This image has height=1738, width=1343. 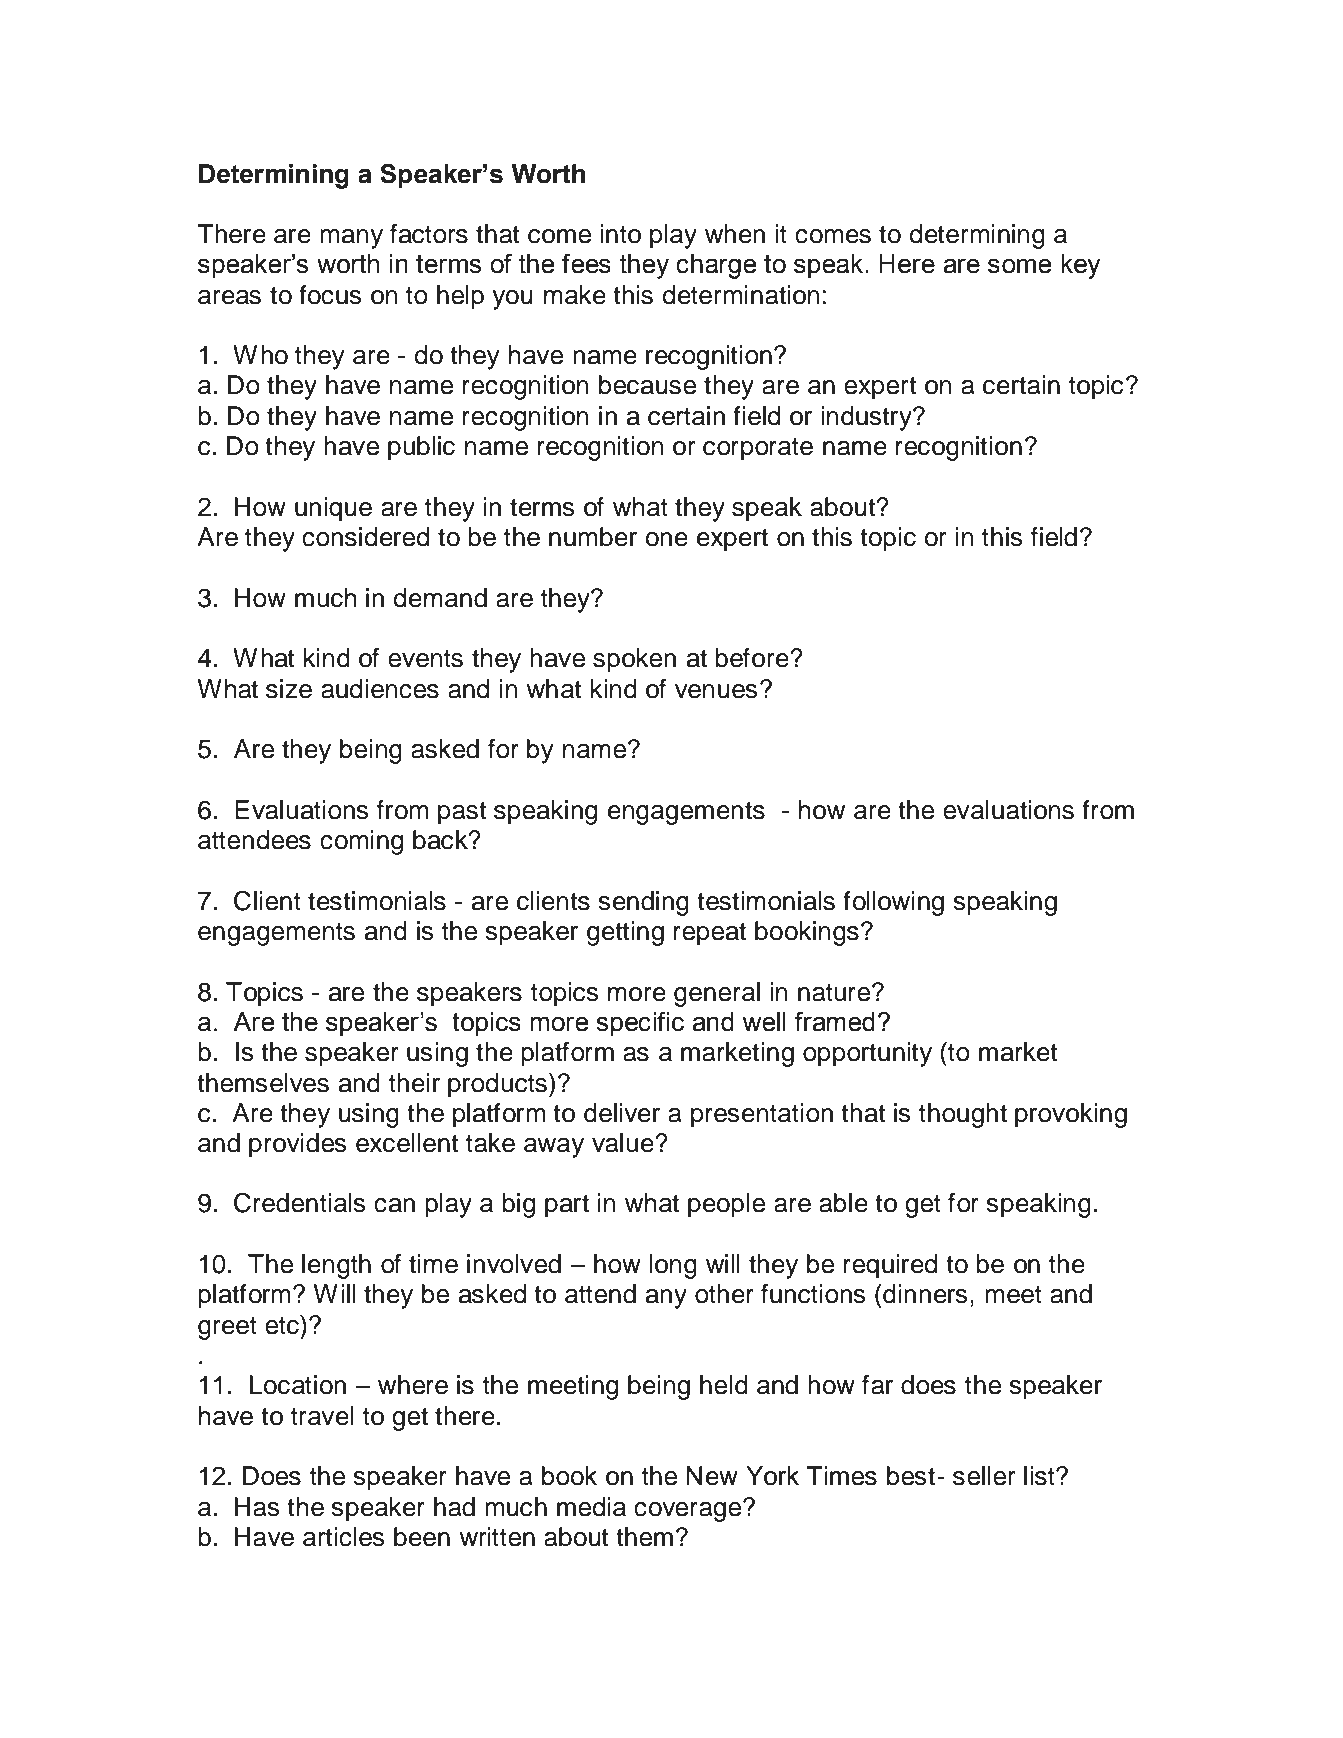 What do you see at coordinates (673, 1266) in the image?
I see `long` at bounding box center [673, 1266].
